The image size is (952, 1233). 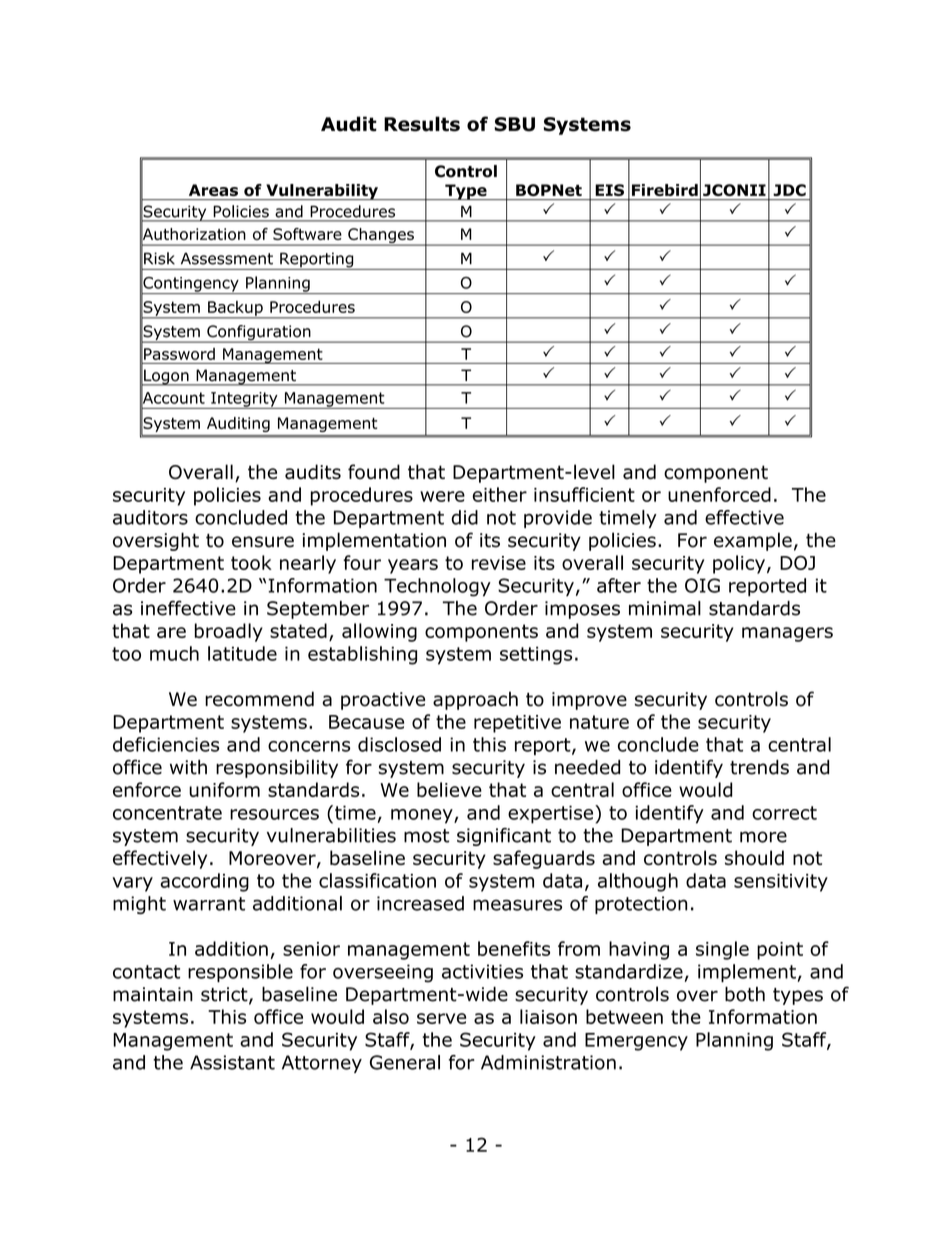 I want to click on with, so click(x=188, y=767).
